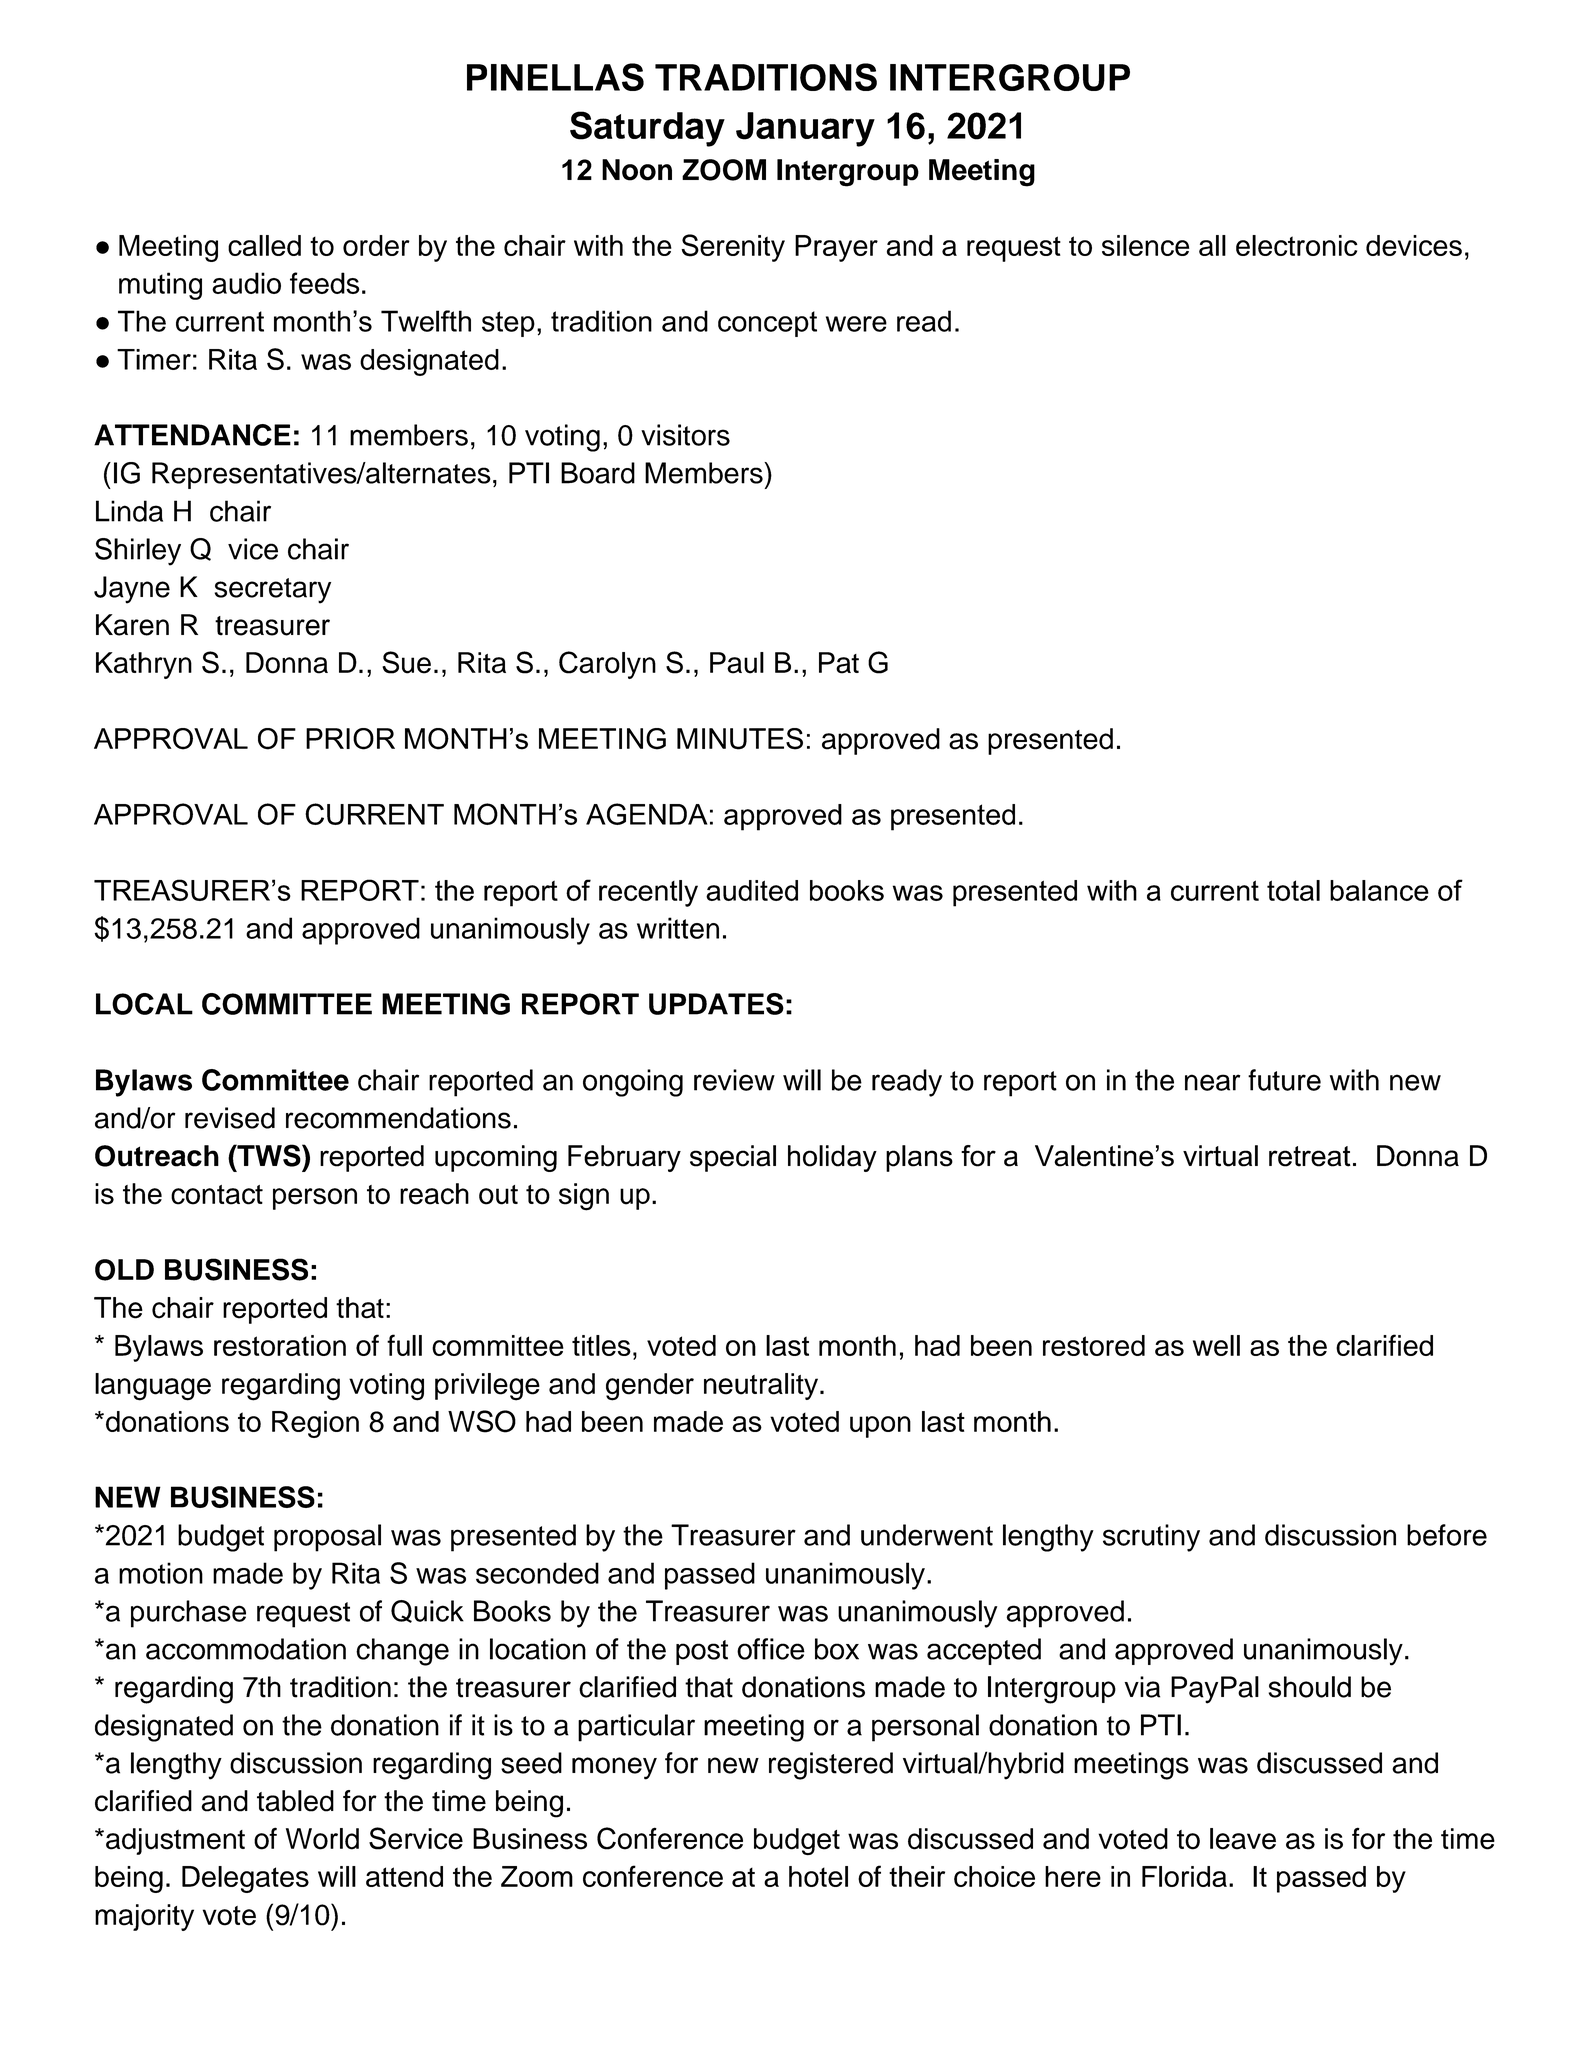  I want to click on UPDATES, so click(716, 1004).
